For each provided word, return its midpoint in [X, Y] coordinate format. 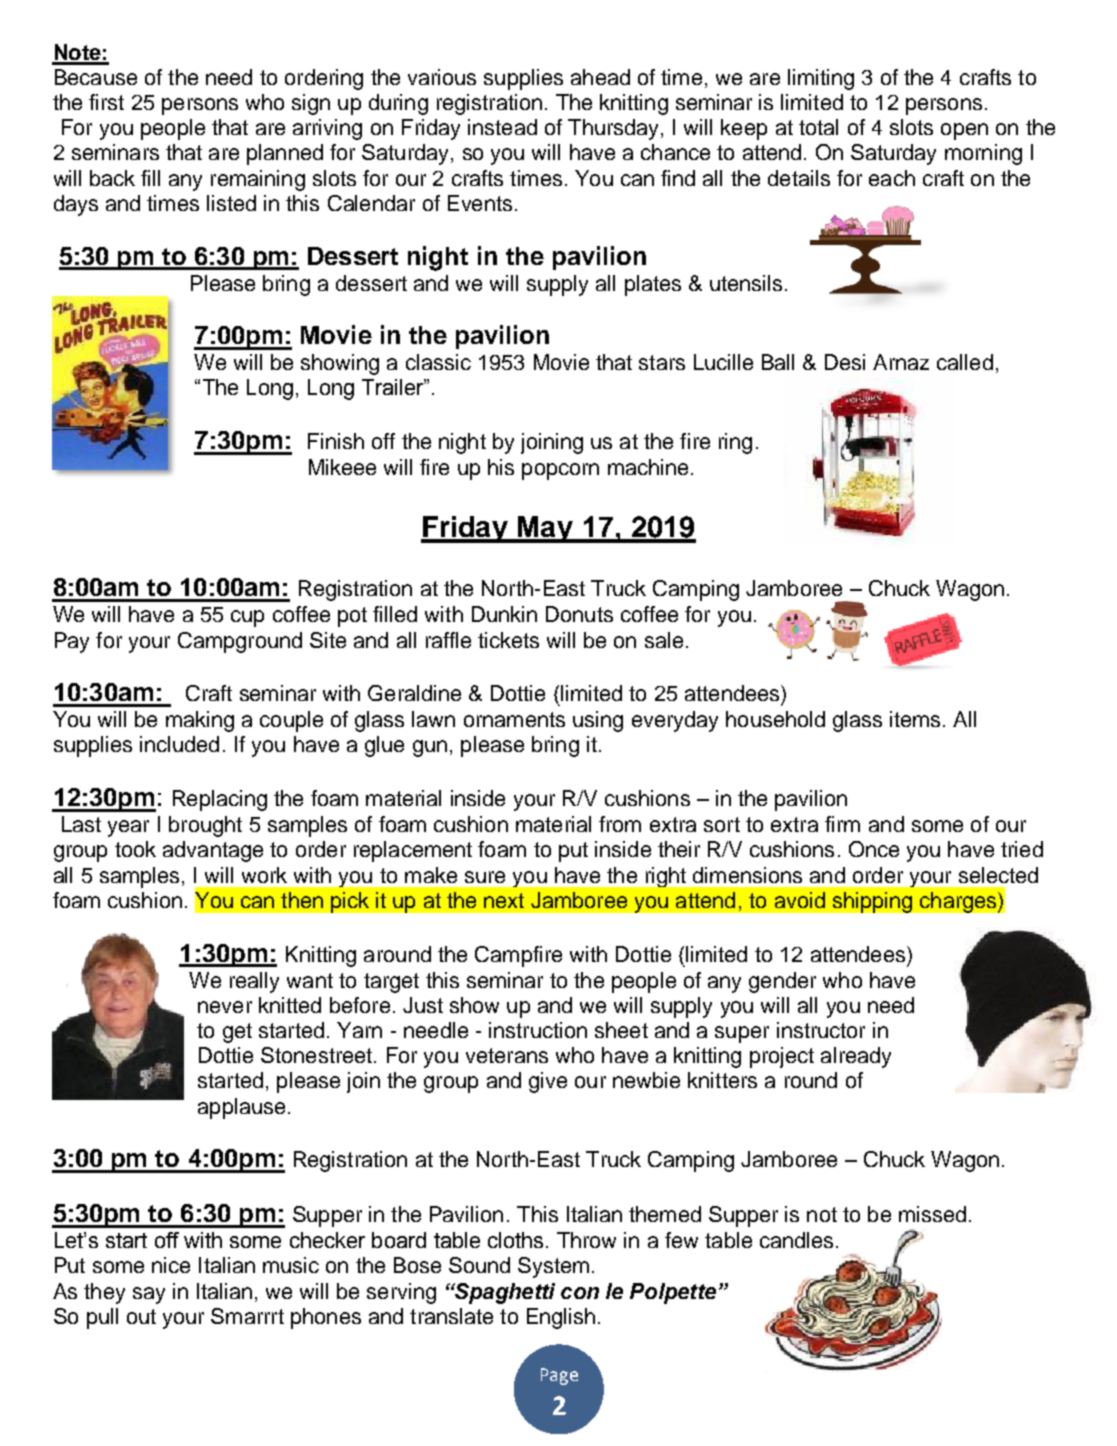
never [225, 1007]
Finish [336, 441]
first [106, 102]
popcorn [560, 471]
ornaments [514, 719]
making [200, 721]
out [141, 1316]
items [915, 719]
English [561, 1318]
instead [502, 127]
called [965, 362]
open [964, 131]
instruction [538, 1030]
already [856, 1057]
